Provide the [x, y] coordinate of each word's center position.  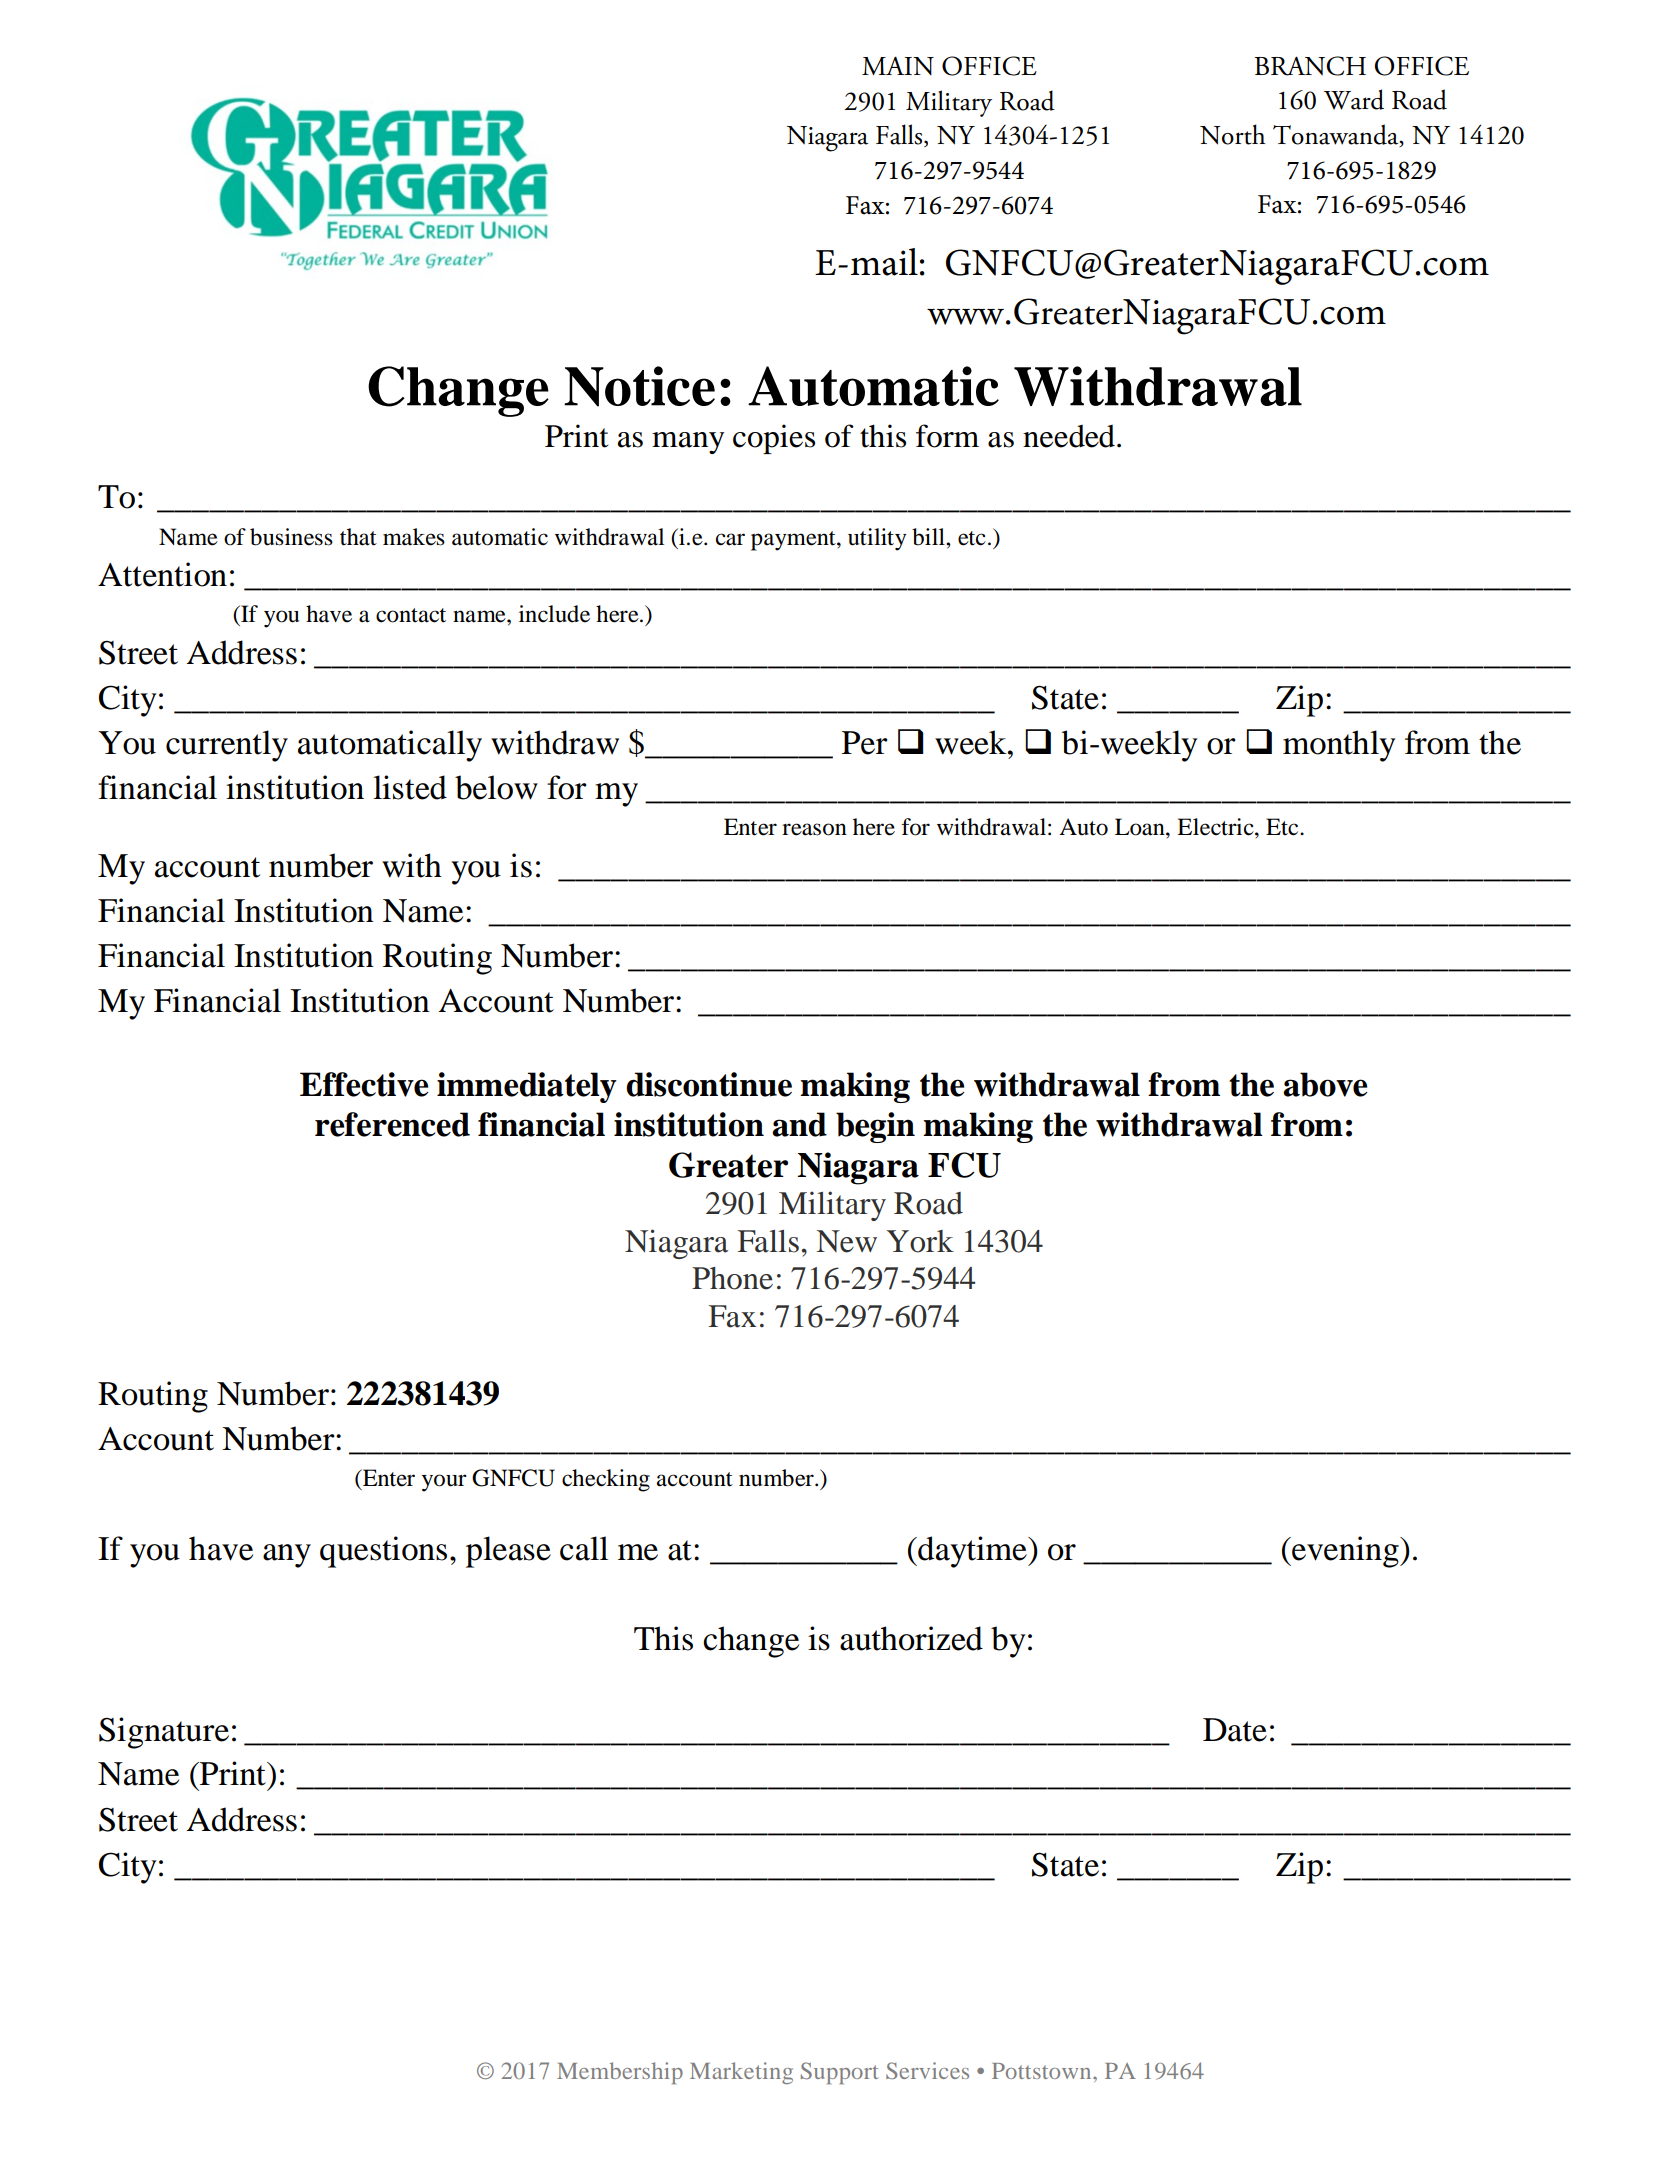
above [1325, 1084]
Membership [620, 2073]
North [1232, 134]
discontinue [709, 1084]
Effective [364, 1084]
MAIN [898, 65]
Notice [639, 386]
